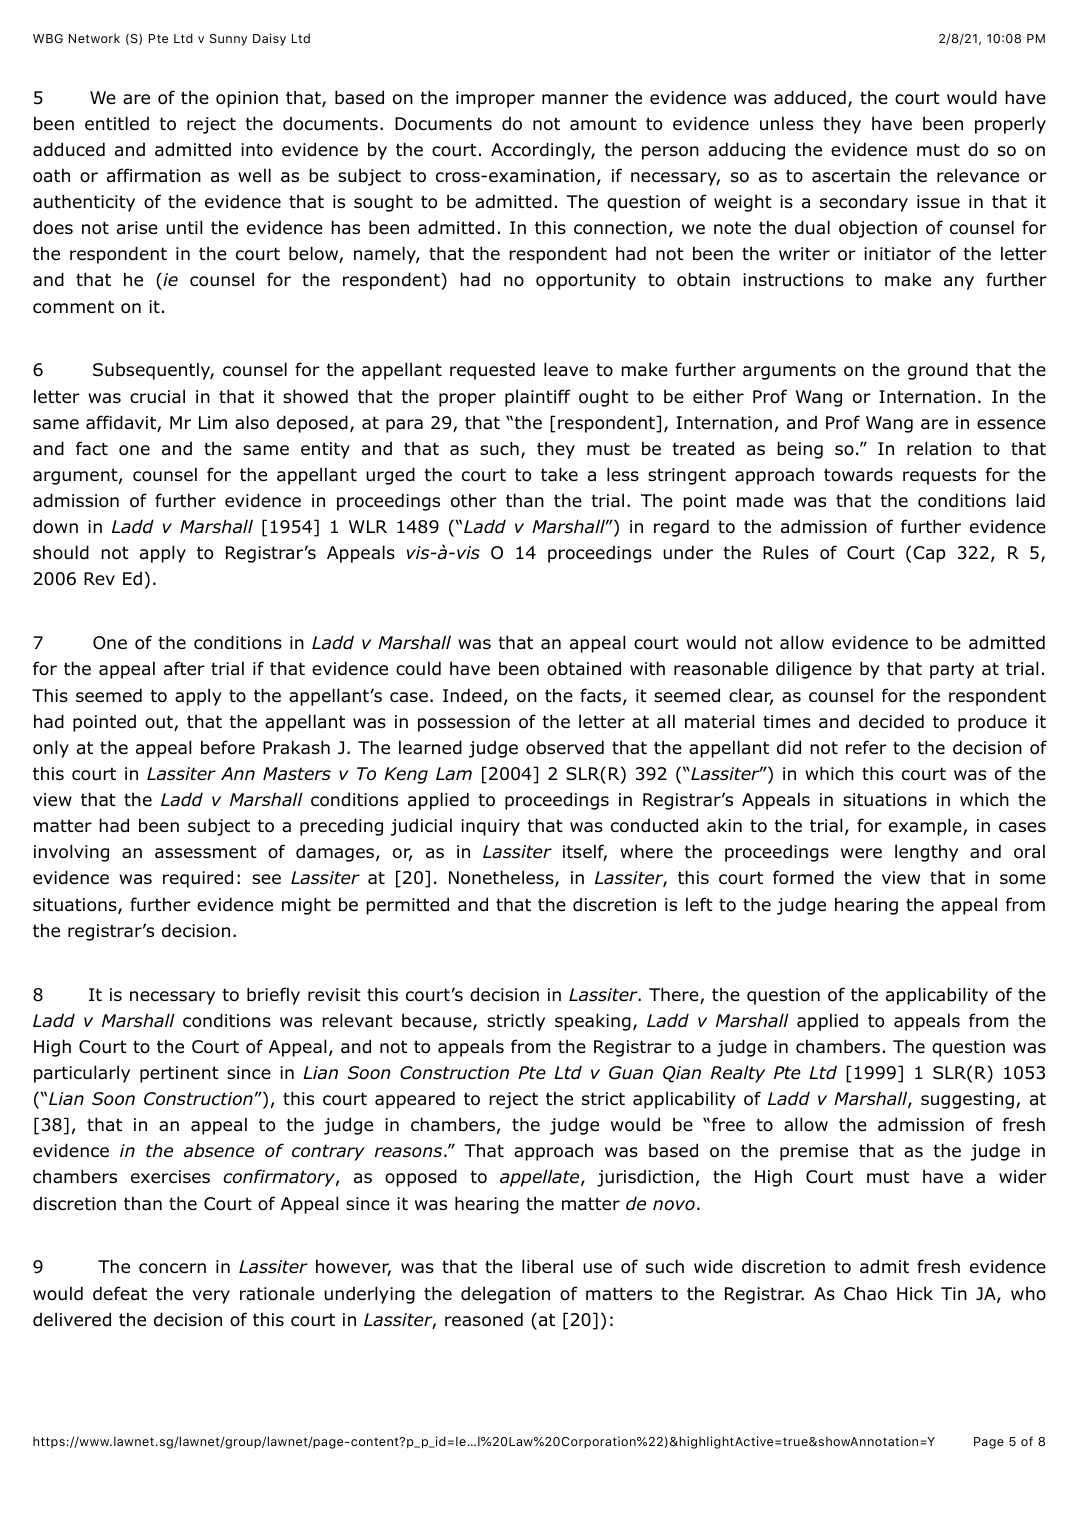  What do you see at coordinates (586, 281) in the screenshot?
I see `opportunity` at bounding box center [586, 281].
